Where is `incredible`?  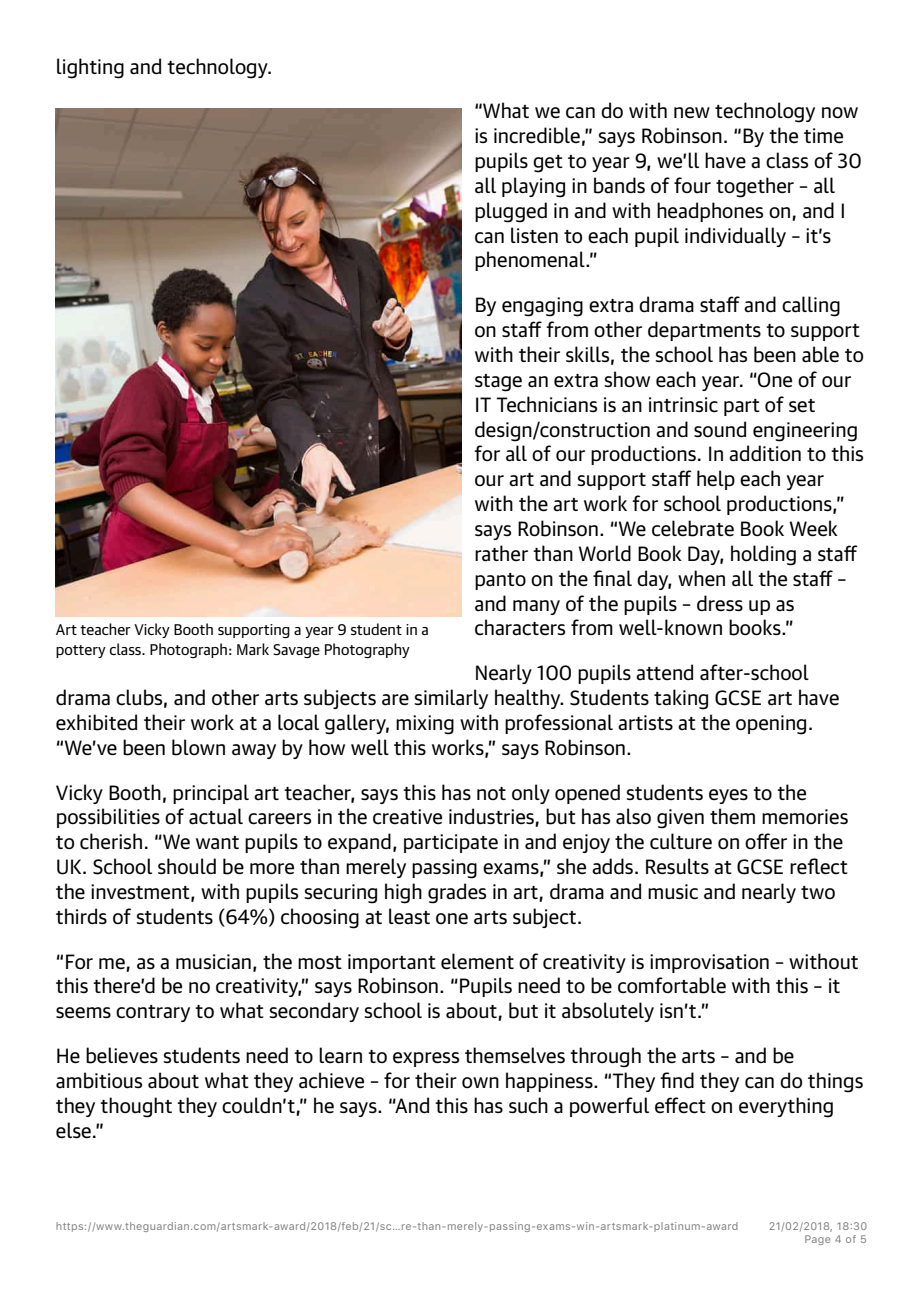
incredible is located at coordinates (537, 135).
